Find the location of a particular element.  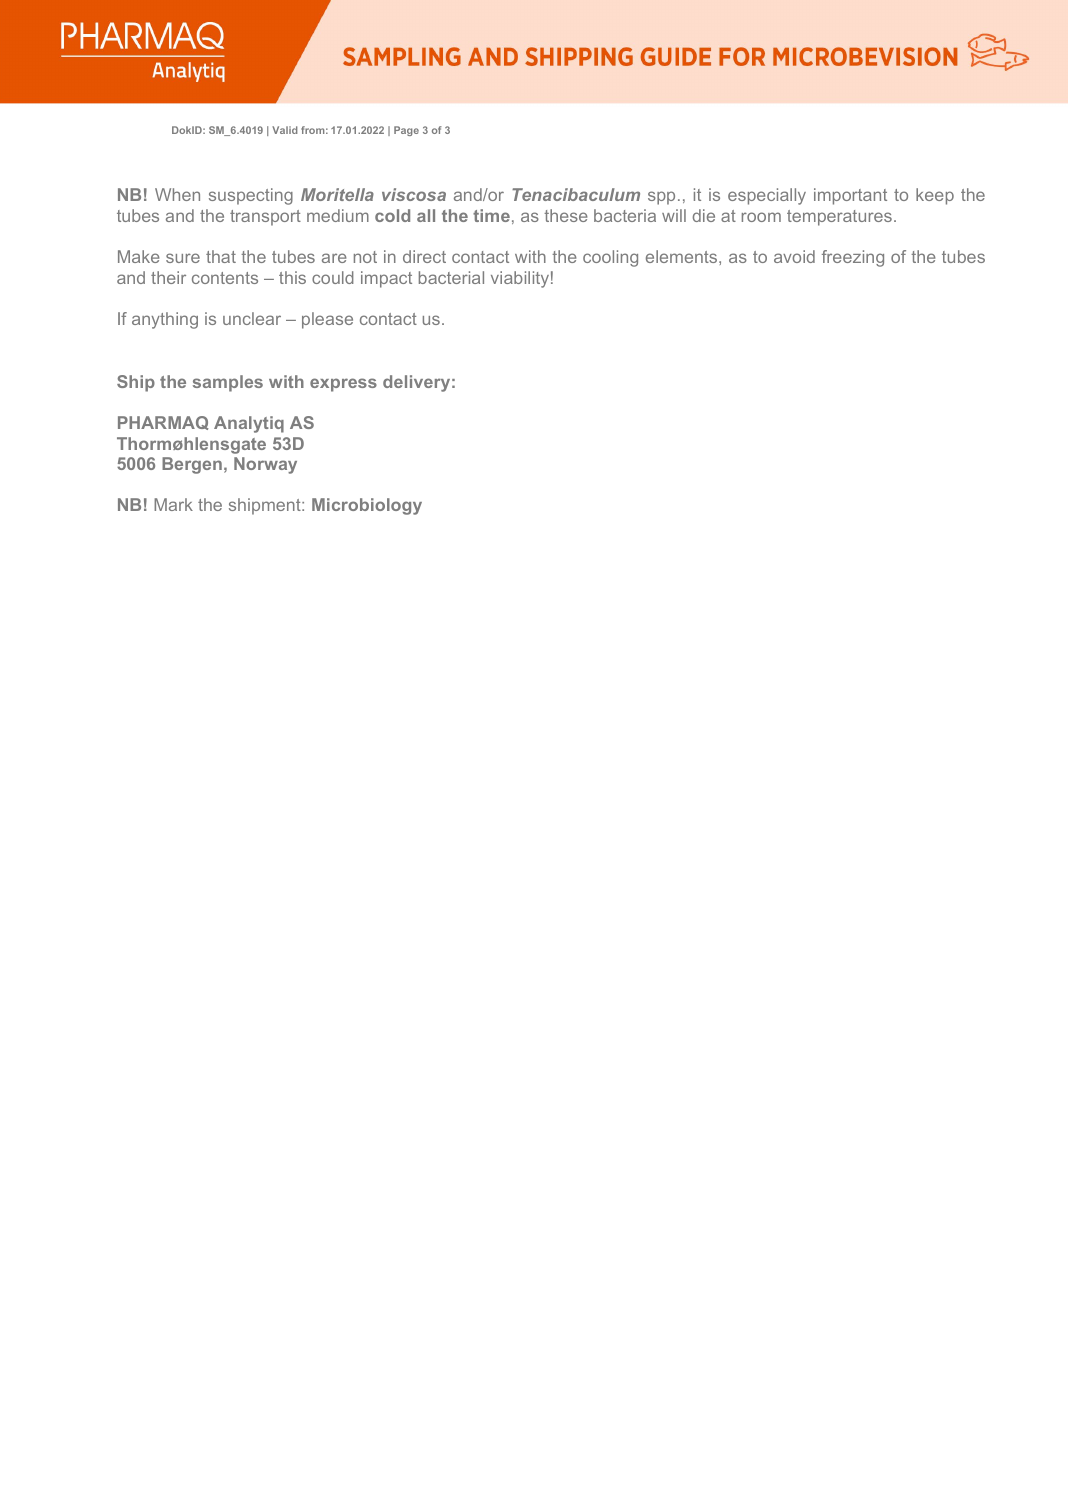

that is located at coordinates (221, 256).
